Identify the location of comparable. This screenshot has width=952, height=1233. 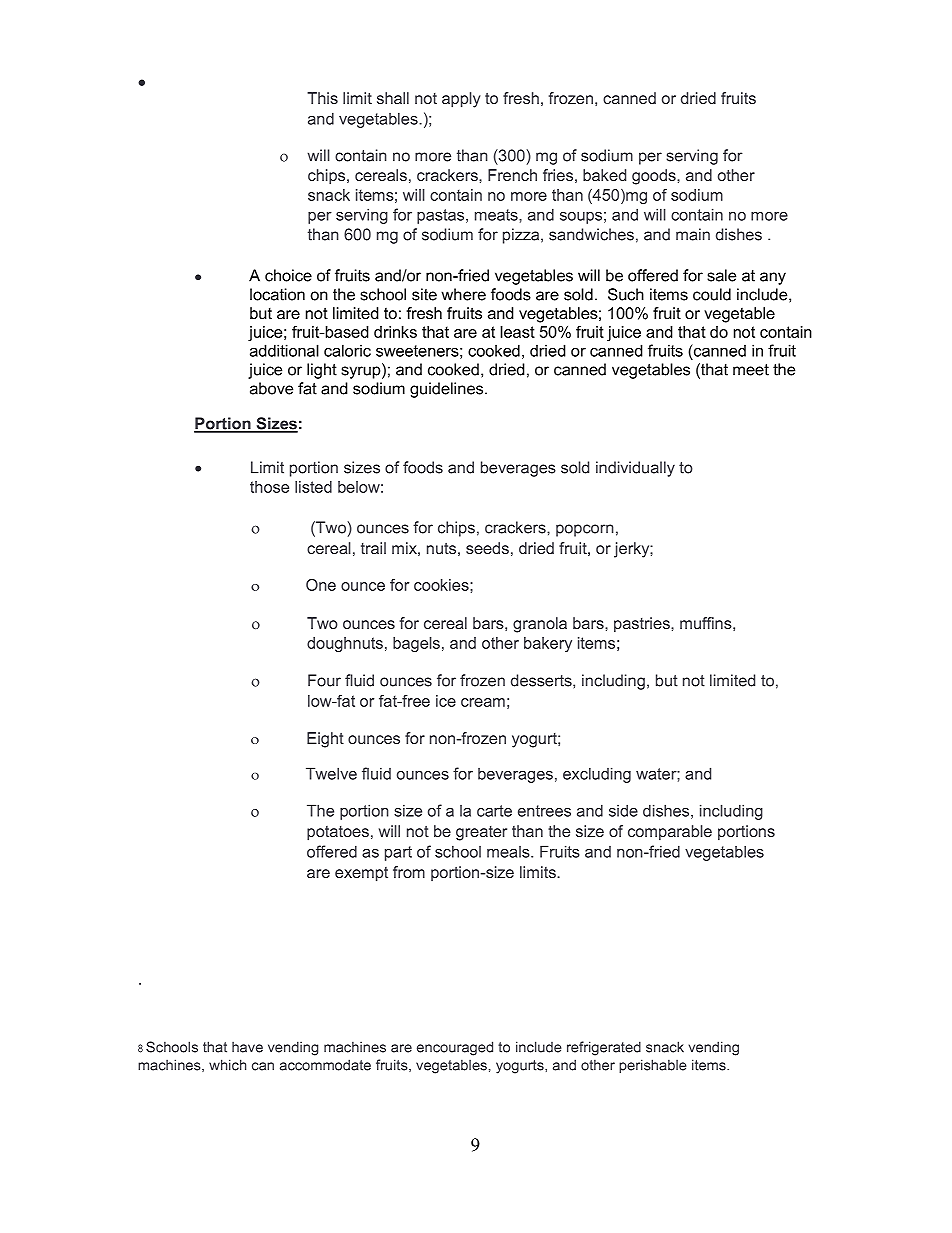
(670, 833).
